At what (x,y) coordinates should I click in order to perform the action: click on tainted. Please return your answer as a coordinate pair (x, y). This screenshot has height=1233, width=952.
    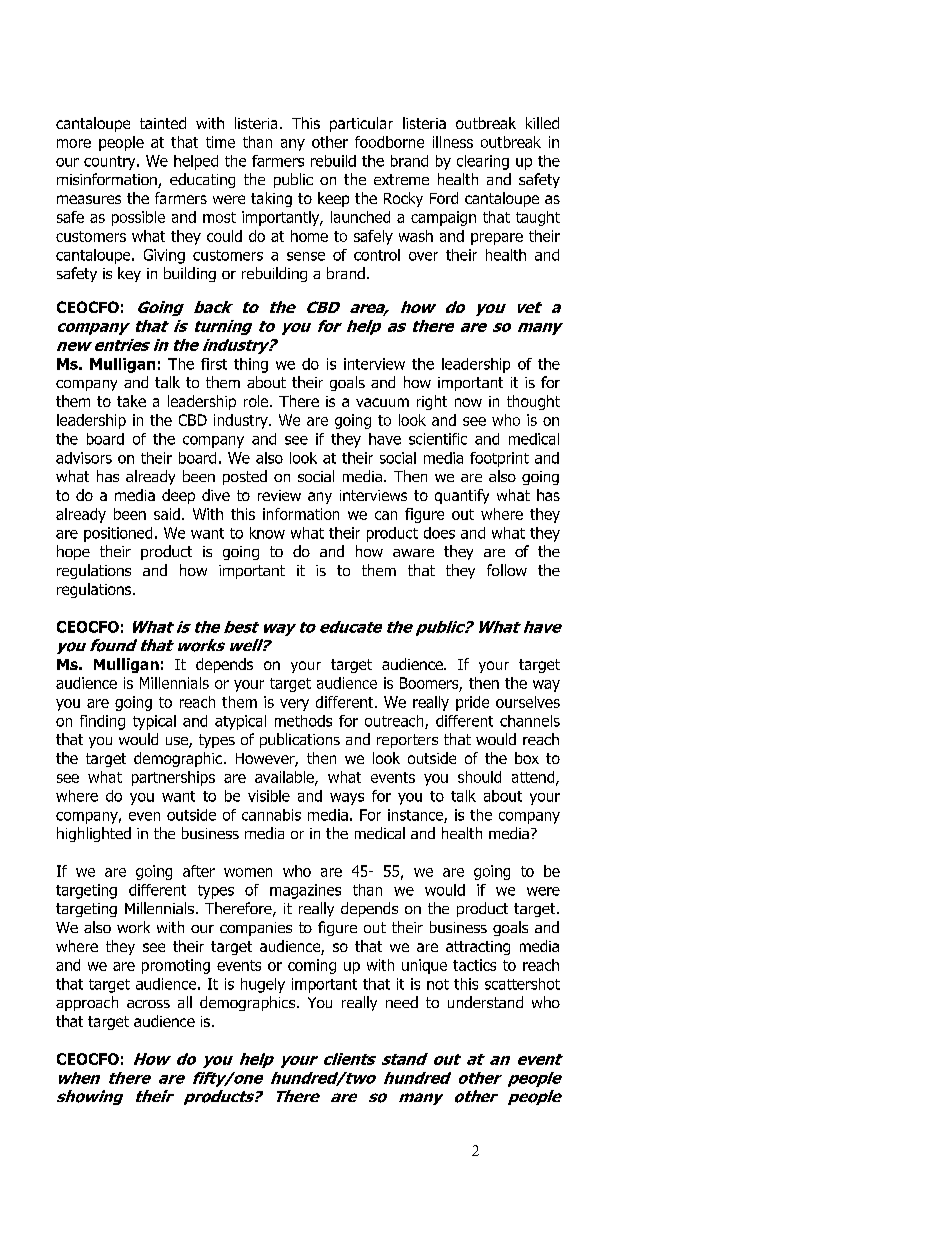
    Looking at the image, I should click on (163, 123).
